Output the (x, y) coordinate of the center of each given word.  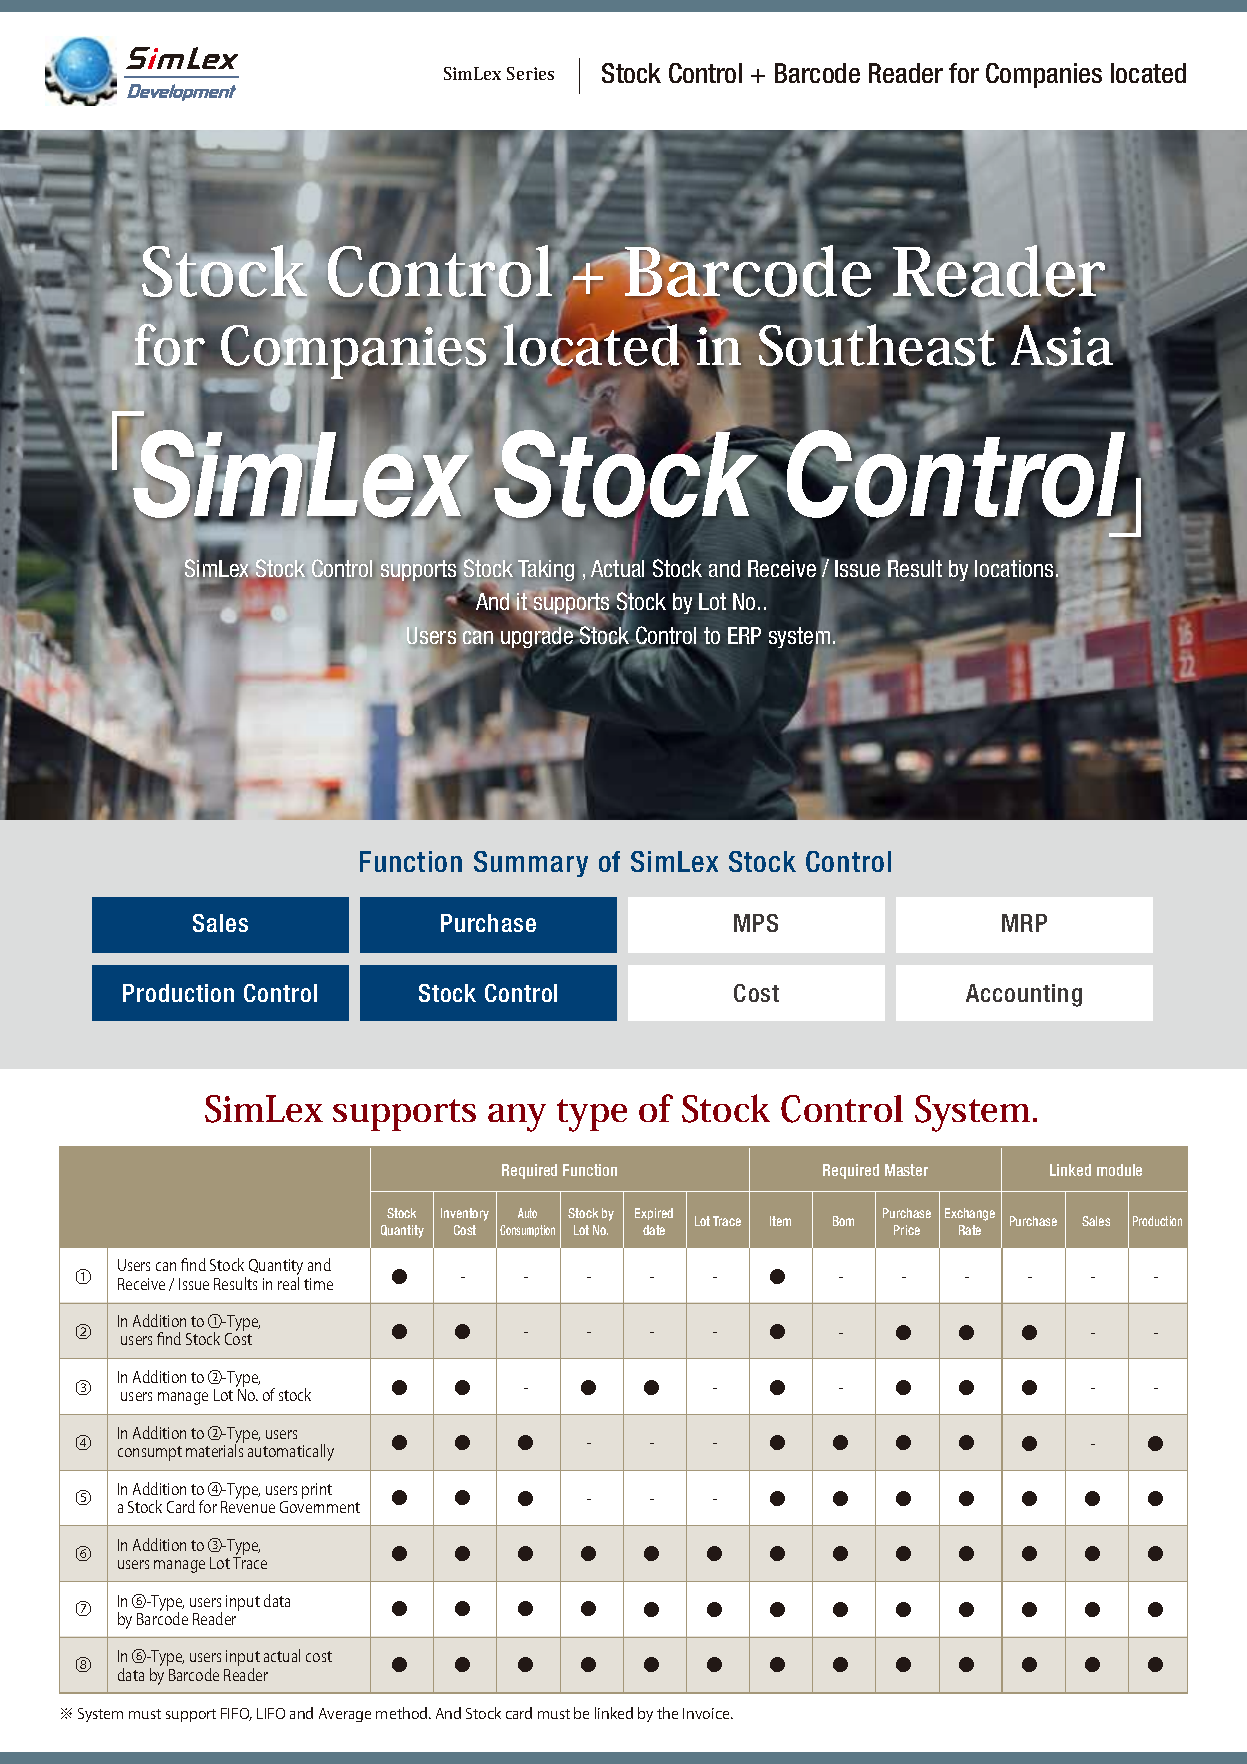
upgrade (538, 638)
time (318, 1284)
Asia (1062, 345)
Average (345, 1715)
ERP (744, 635)
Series (530, 73)
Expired (654, 1214)
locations (1014, 568)
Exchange (970, 1214)
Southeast (879, 345)
